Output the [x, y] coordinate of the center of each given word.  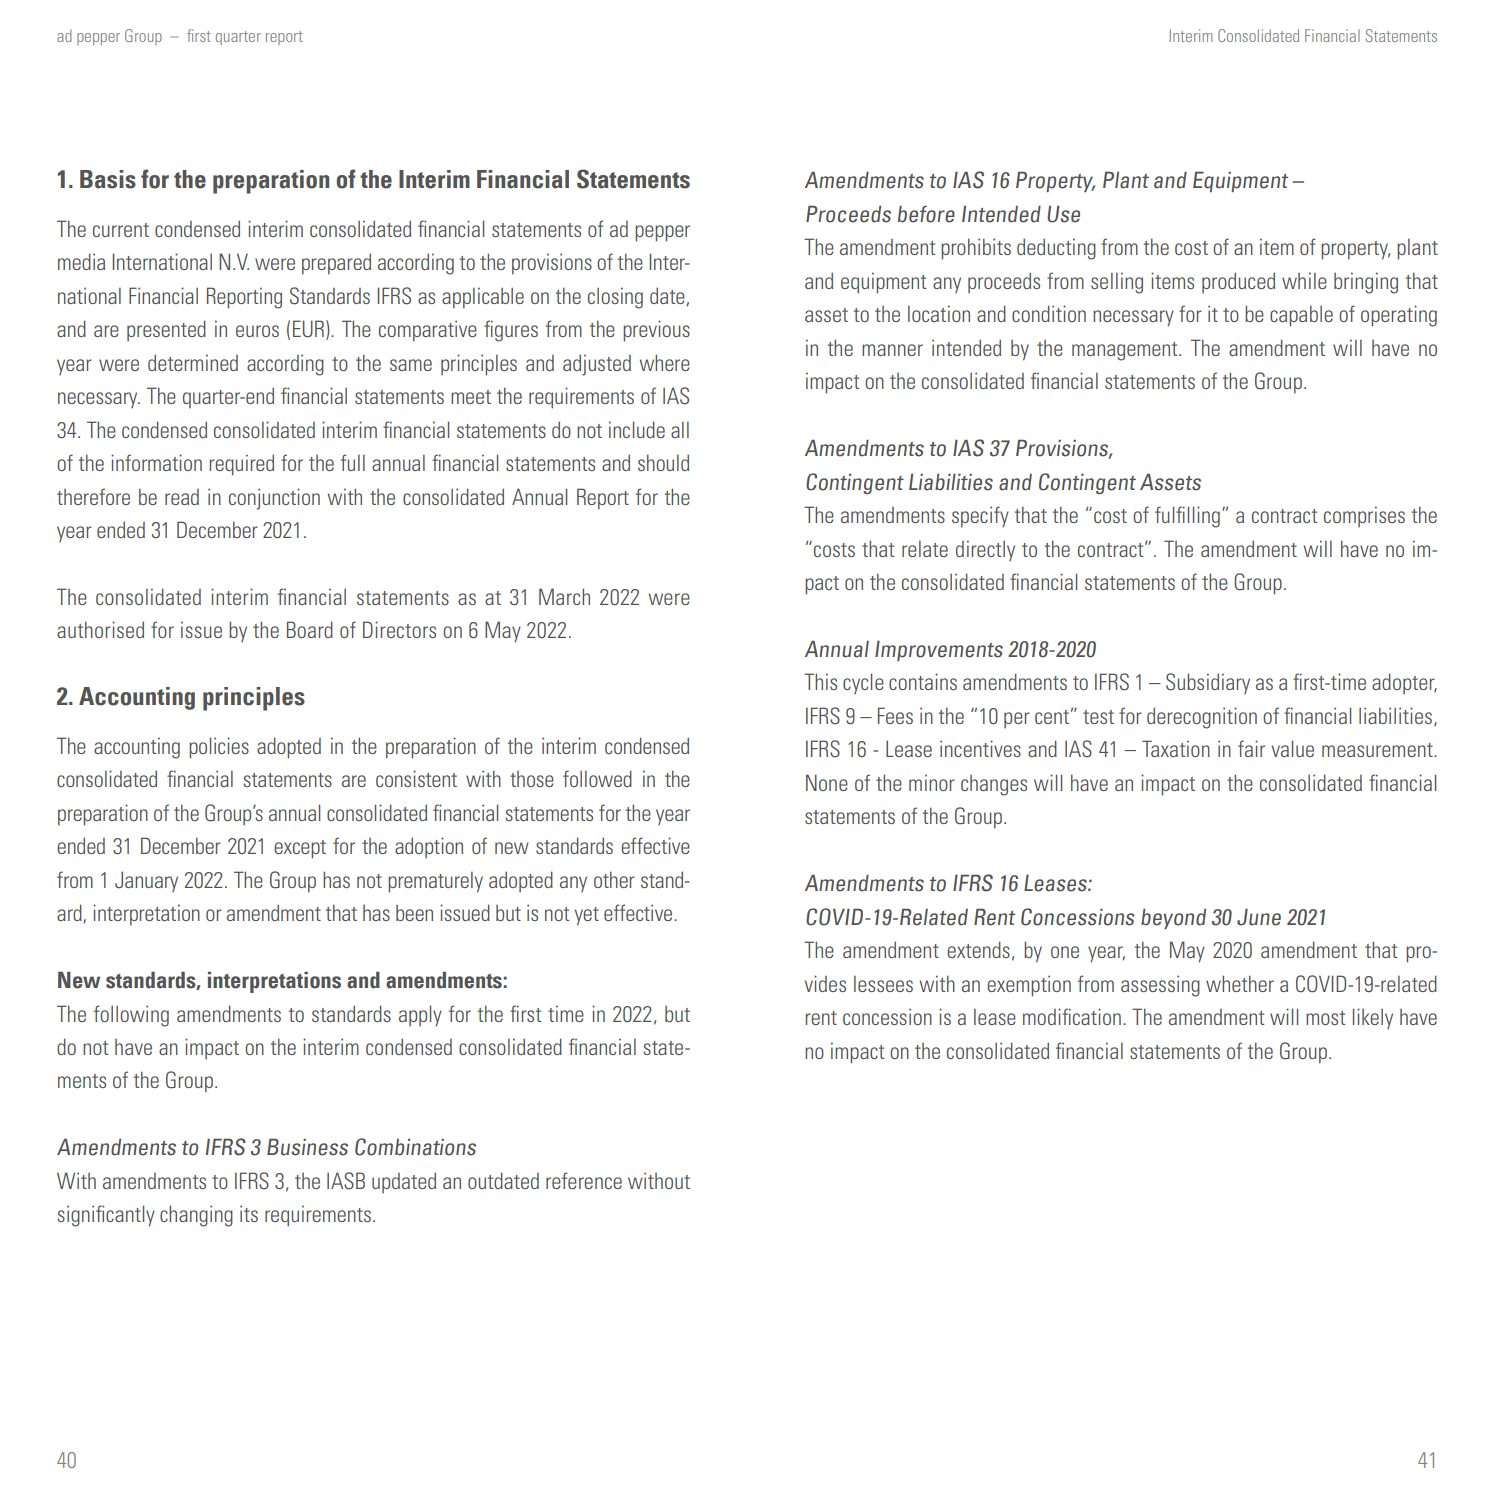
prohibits [976, 249]
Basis [108, 179]
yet [587, 916]
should [663, 462]
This [820, 681]
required [242, 465]
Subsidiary [1208, 683]
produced [1238, 282]
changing [196, 1216]
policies [219, 748]
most [1325, 1018]
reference [584, 1180]
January [146, 881]
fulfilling [1187, 517]
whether [1240, 983]
